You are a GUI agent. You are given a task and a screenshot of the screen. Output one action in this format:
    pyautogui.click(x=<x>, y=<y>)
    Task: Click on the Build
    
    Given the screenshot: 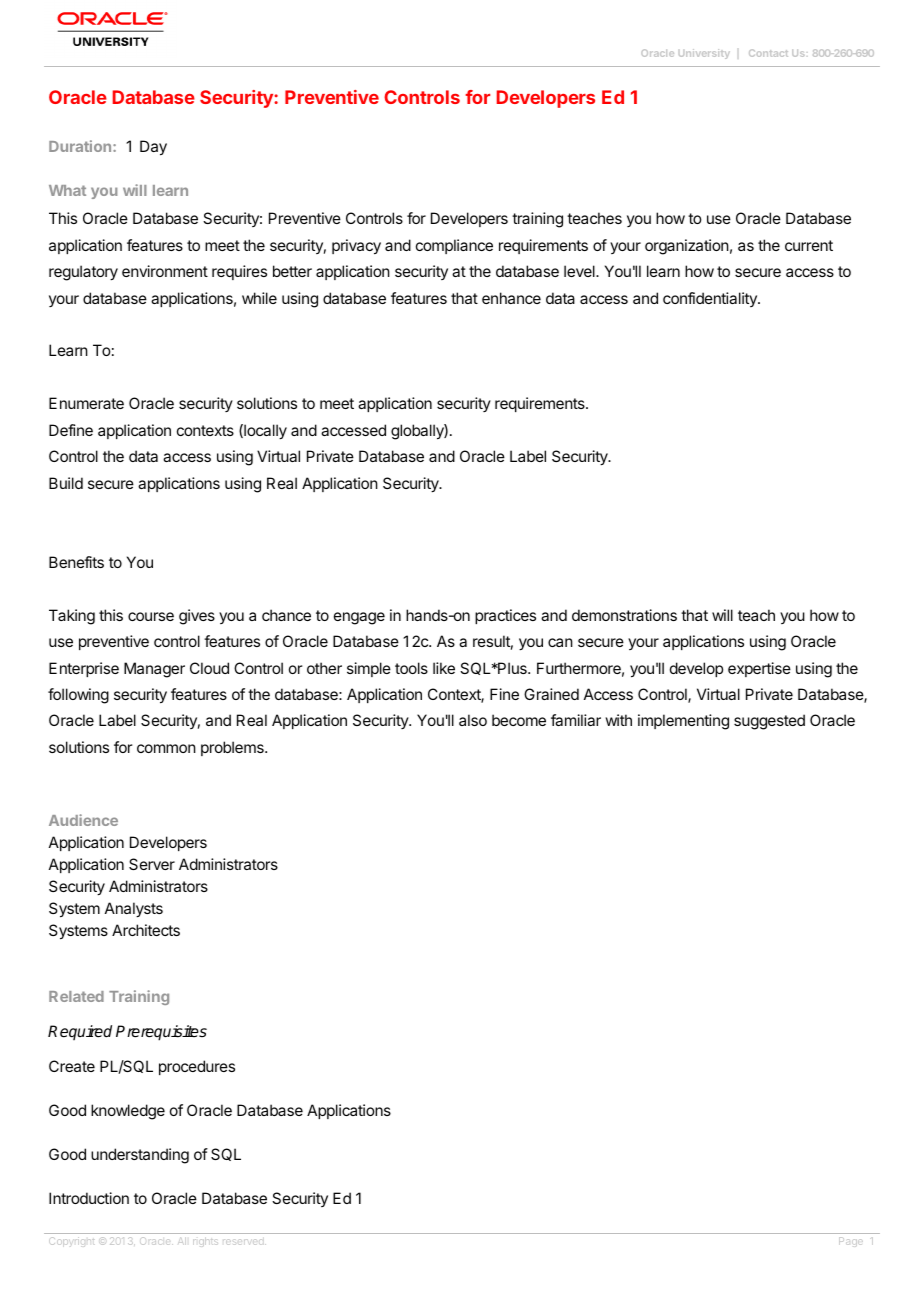 What is the action you would take?
    pyautogui.click(x=66, y=483)
